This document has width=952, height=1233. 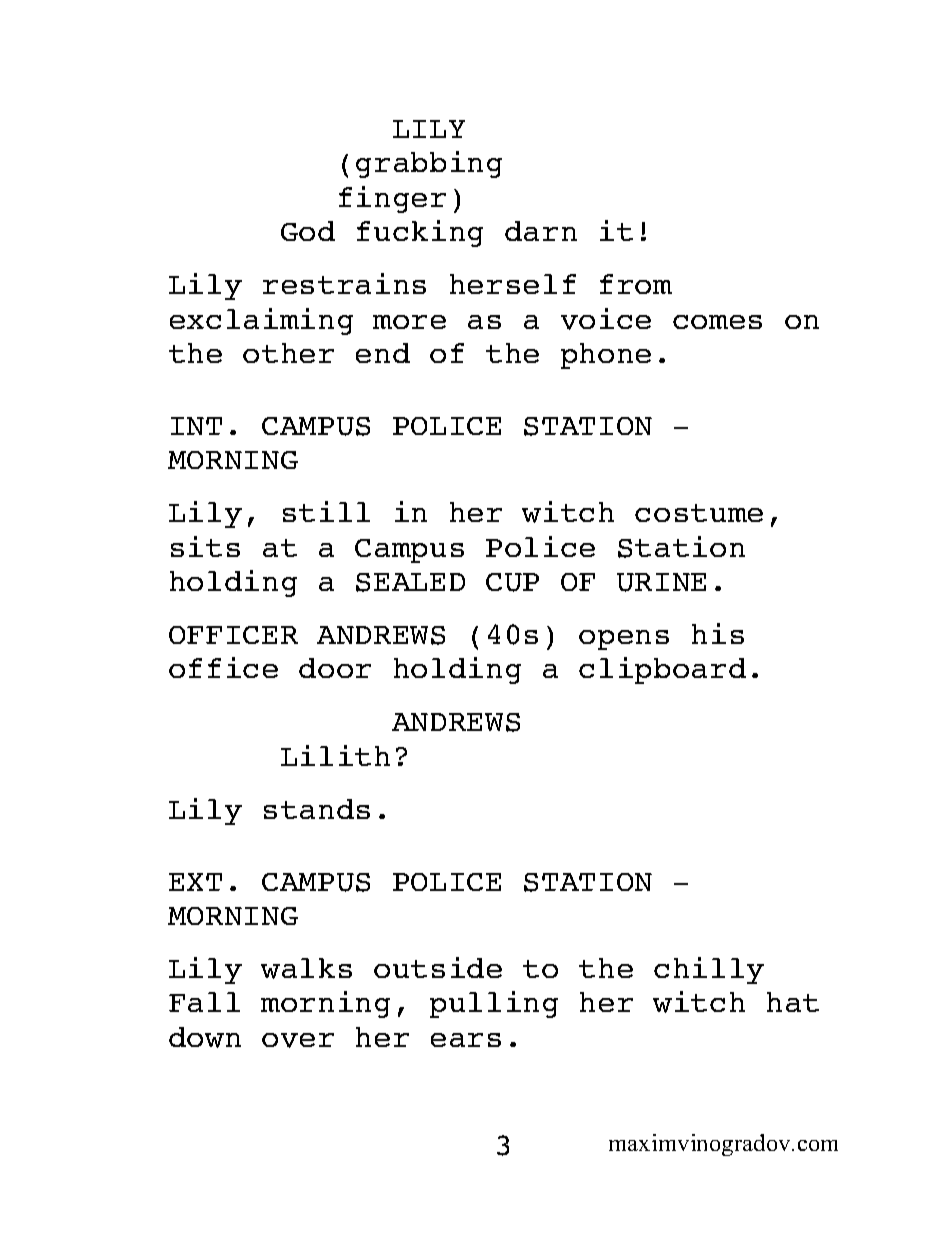 I want to click on from, so click(x=636, y=284).
